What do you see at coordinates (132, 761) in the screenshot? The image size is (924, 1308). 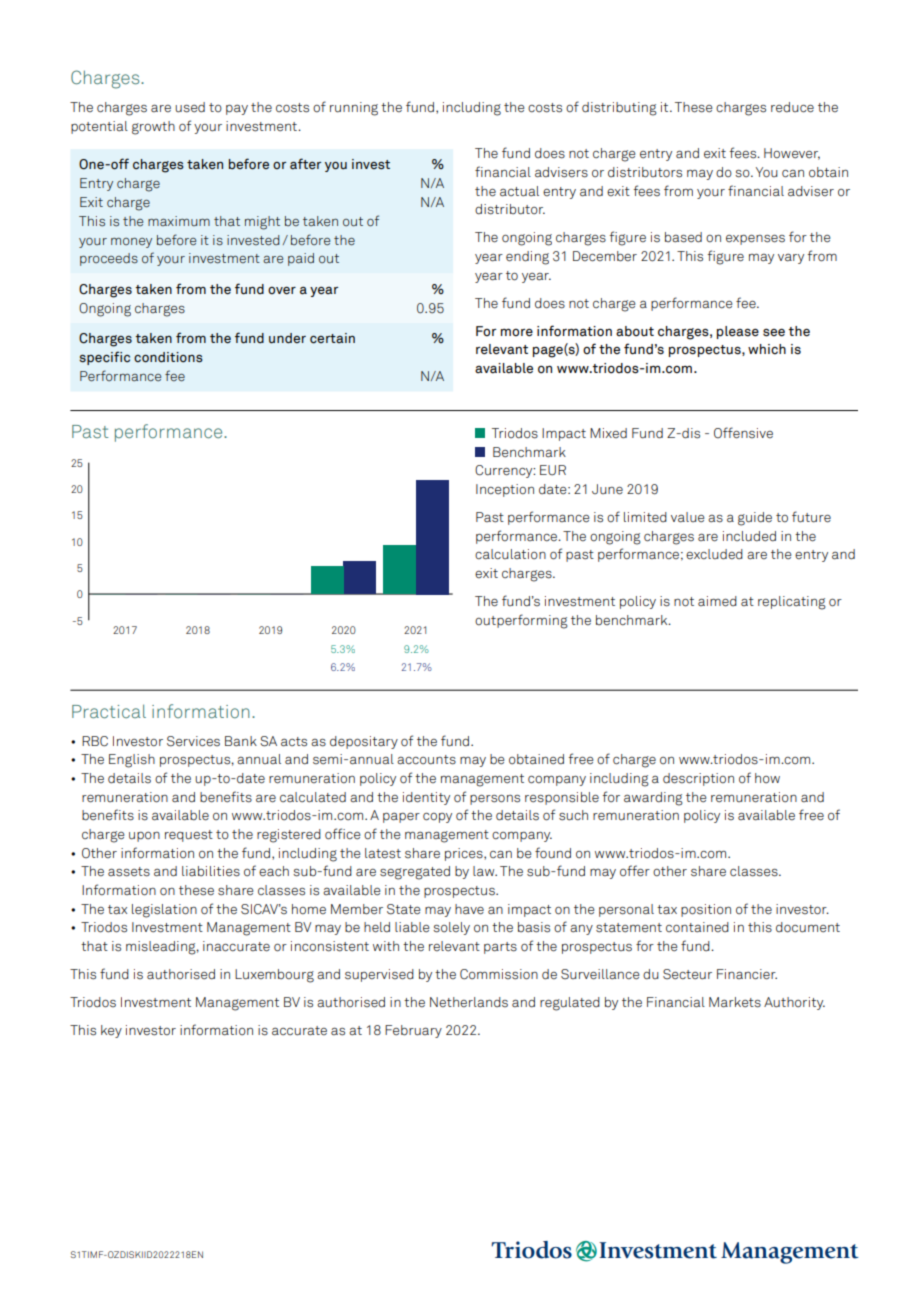 I see `English` at bounding box center [132, 761].
